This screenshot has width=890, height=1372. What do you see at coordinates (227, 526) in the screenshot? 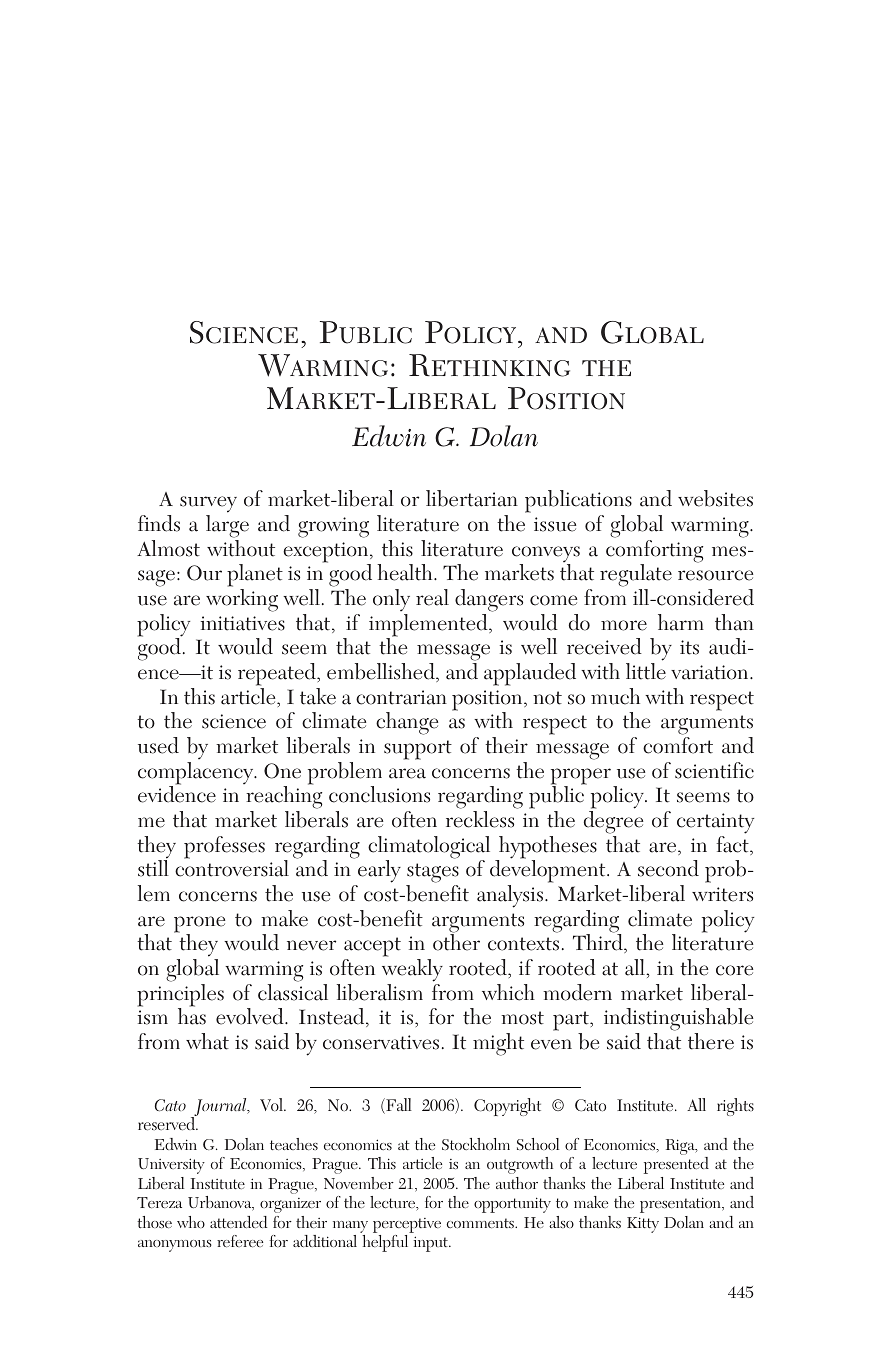
I see `large` at bounding box center [227, 526].
